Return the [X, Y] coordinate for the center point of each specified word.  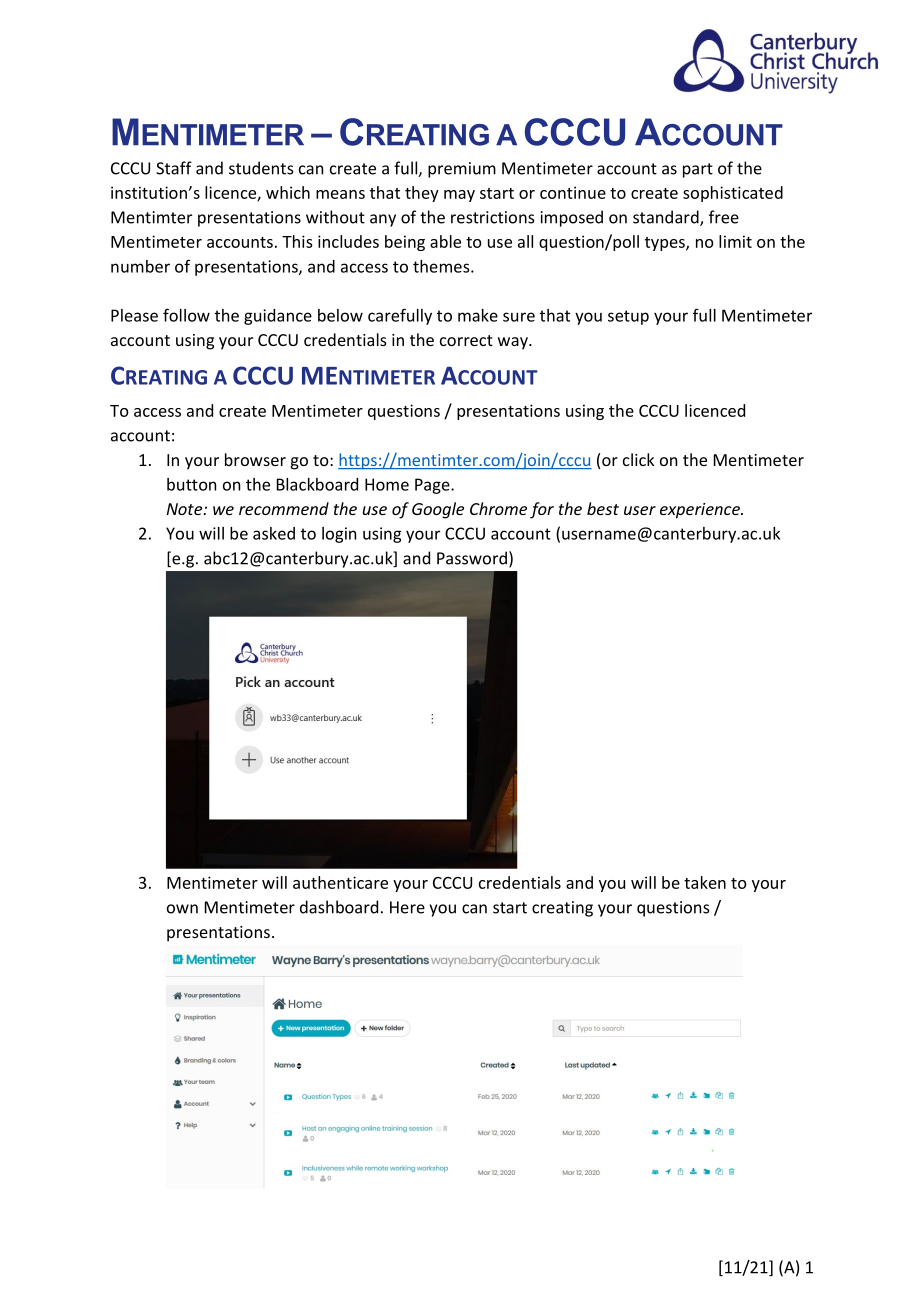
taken [705, 882]
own [182, 909]
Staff [174, 168]
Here [407, 907]
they [422, 194]
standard [667, 218]
